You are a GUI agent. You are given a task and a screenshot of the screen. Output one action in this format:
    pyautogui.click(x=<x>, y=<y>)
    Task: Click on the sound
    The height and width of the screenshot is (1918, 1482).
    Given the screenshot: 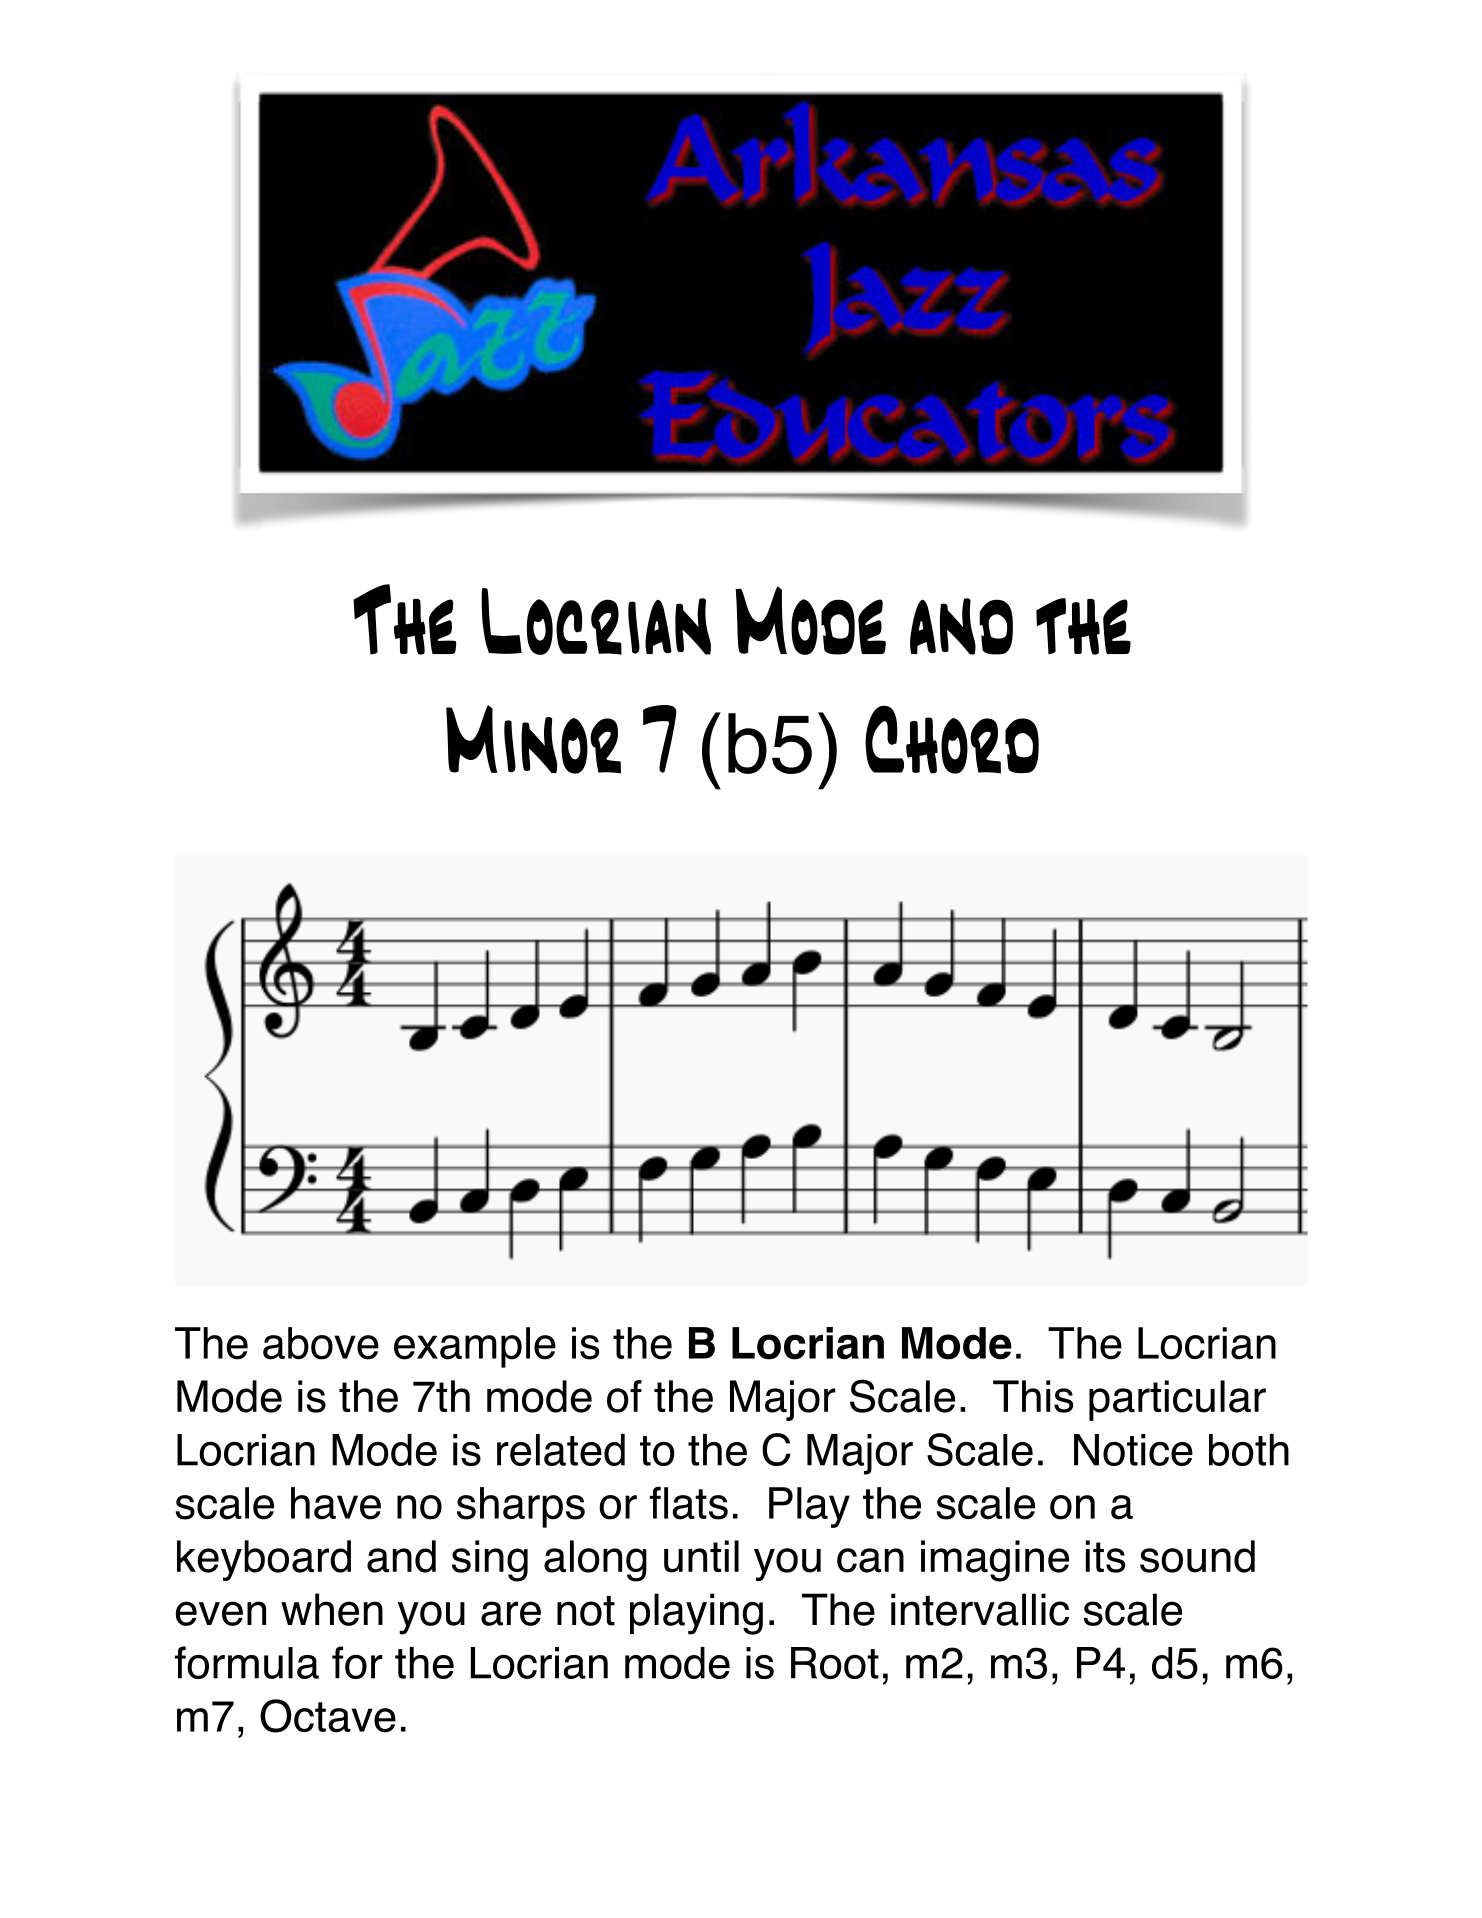 What is the action you would take?
    pyautogui.click(x=1197, y=1556)
